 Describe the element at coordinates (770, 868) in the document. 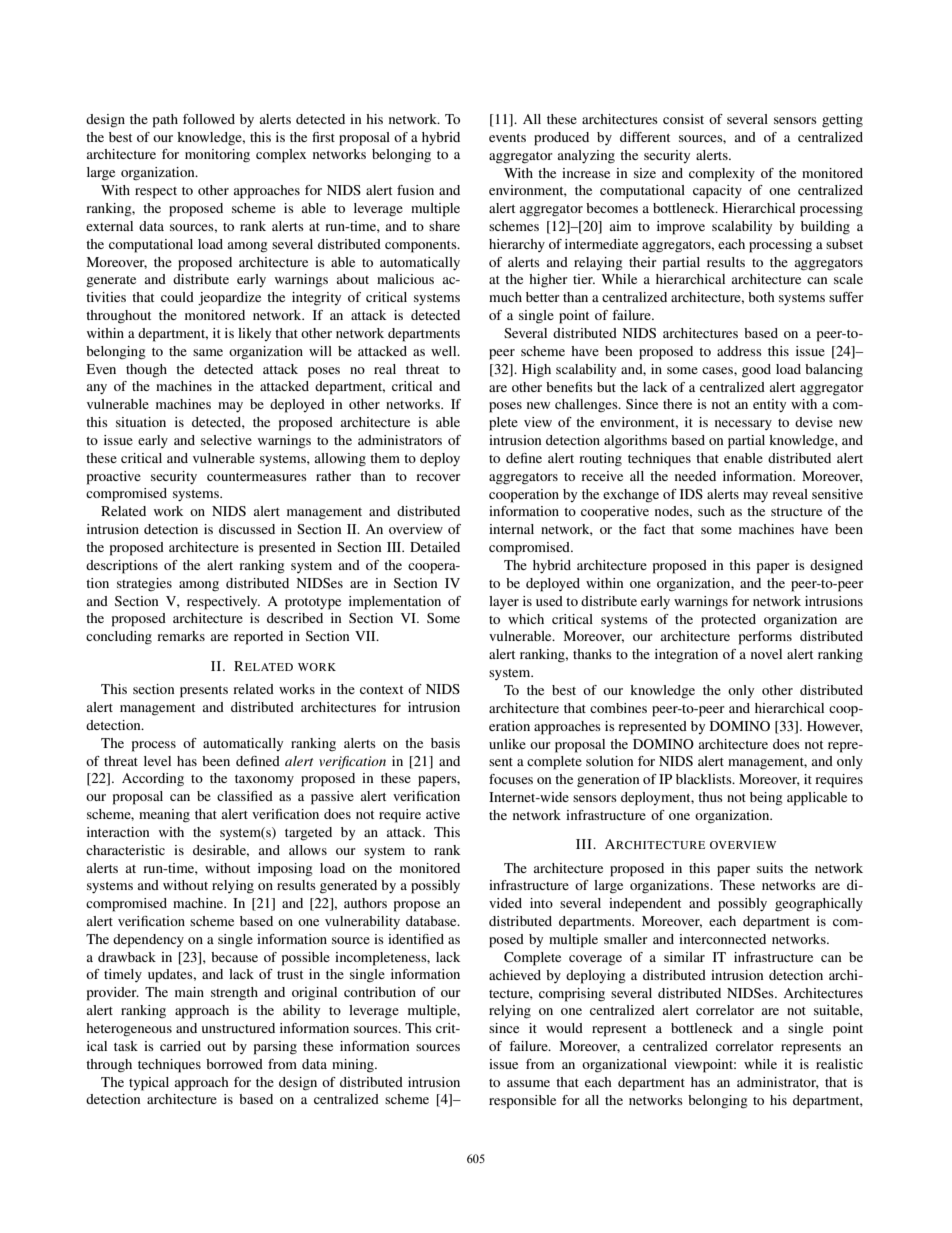

I see `suits` at that location.
